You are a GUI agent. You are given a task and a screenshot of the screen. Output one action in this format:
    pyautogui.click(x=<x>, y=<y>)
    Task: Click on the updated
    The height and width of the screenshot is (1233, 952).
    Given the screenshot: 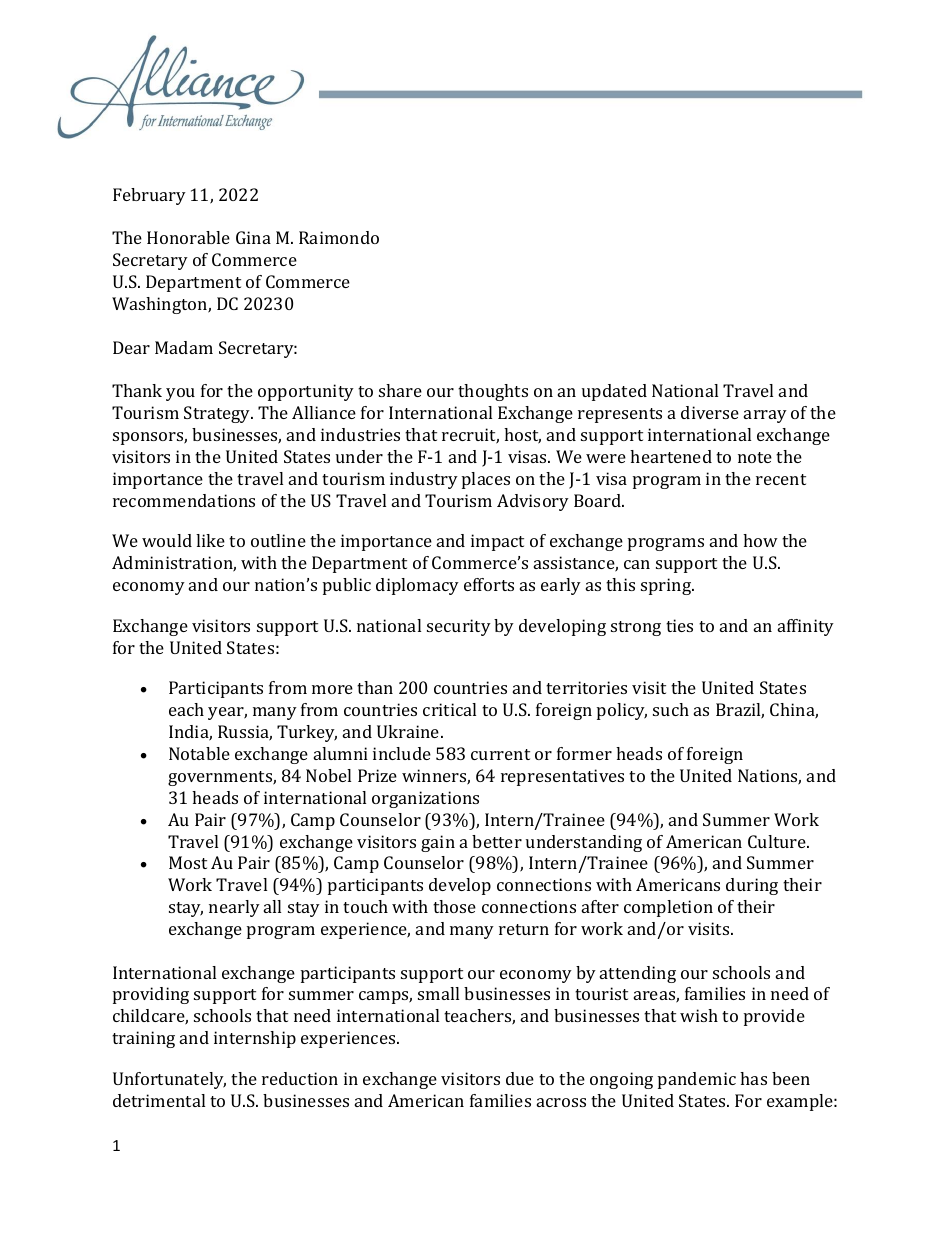 What is the action you would take?
    pyautogui.click(x=614, y=392)
